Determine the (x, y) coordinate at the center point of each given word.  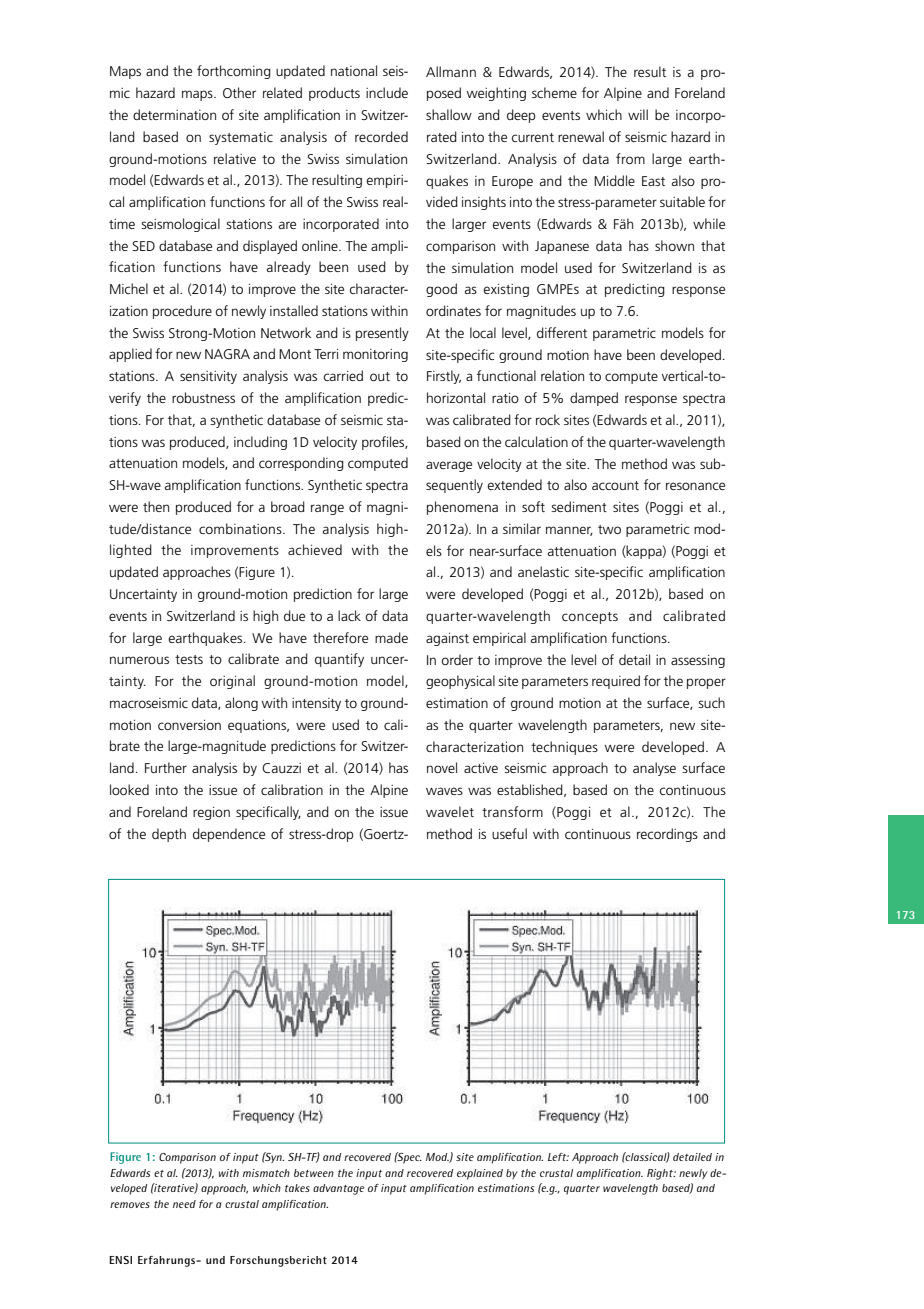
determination (174, 114)
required (616, 682)
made (391, 637)
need (184, 1204)
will (638, 114)
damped (594, 399)
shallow (449, 114)
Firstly (444, 377)
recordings (667, 835)
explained (480, 1174)
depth (169, 835)
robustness (203, 397)
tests (189, 659)
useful (509, 833)
